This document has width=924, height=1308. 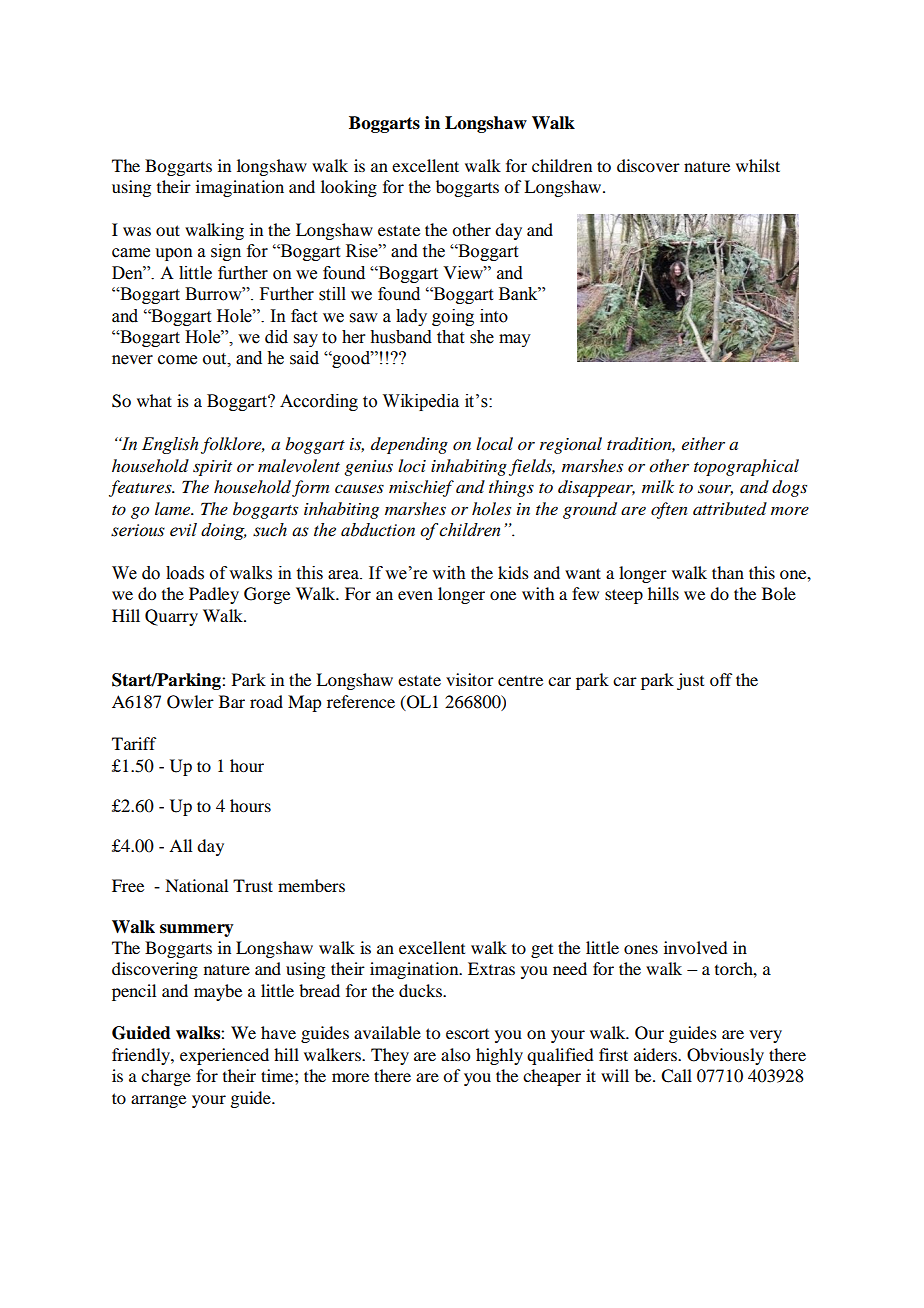 I want to click on visitor, so click(x=470, y=679).
